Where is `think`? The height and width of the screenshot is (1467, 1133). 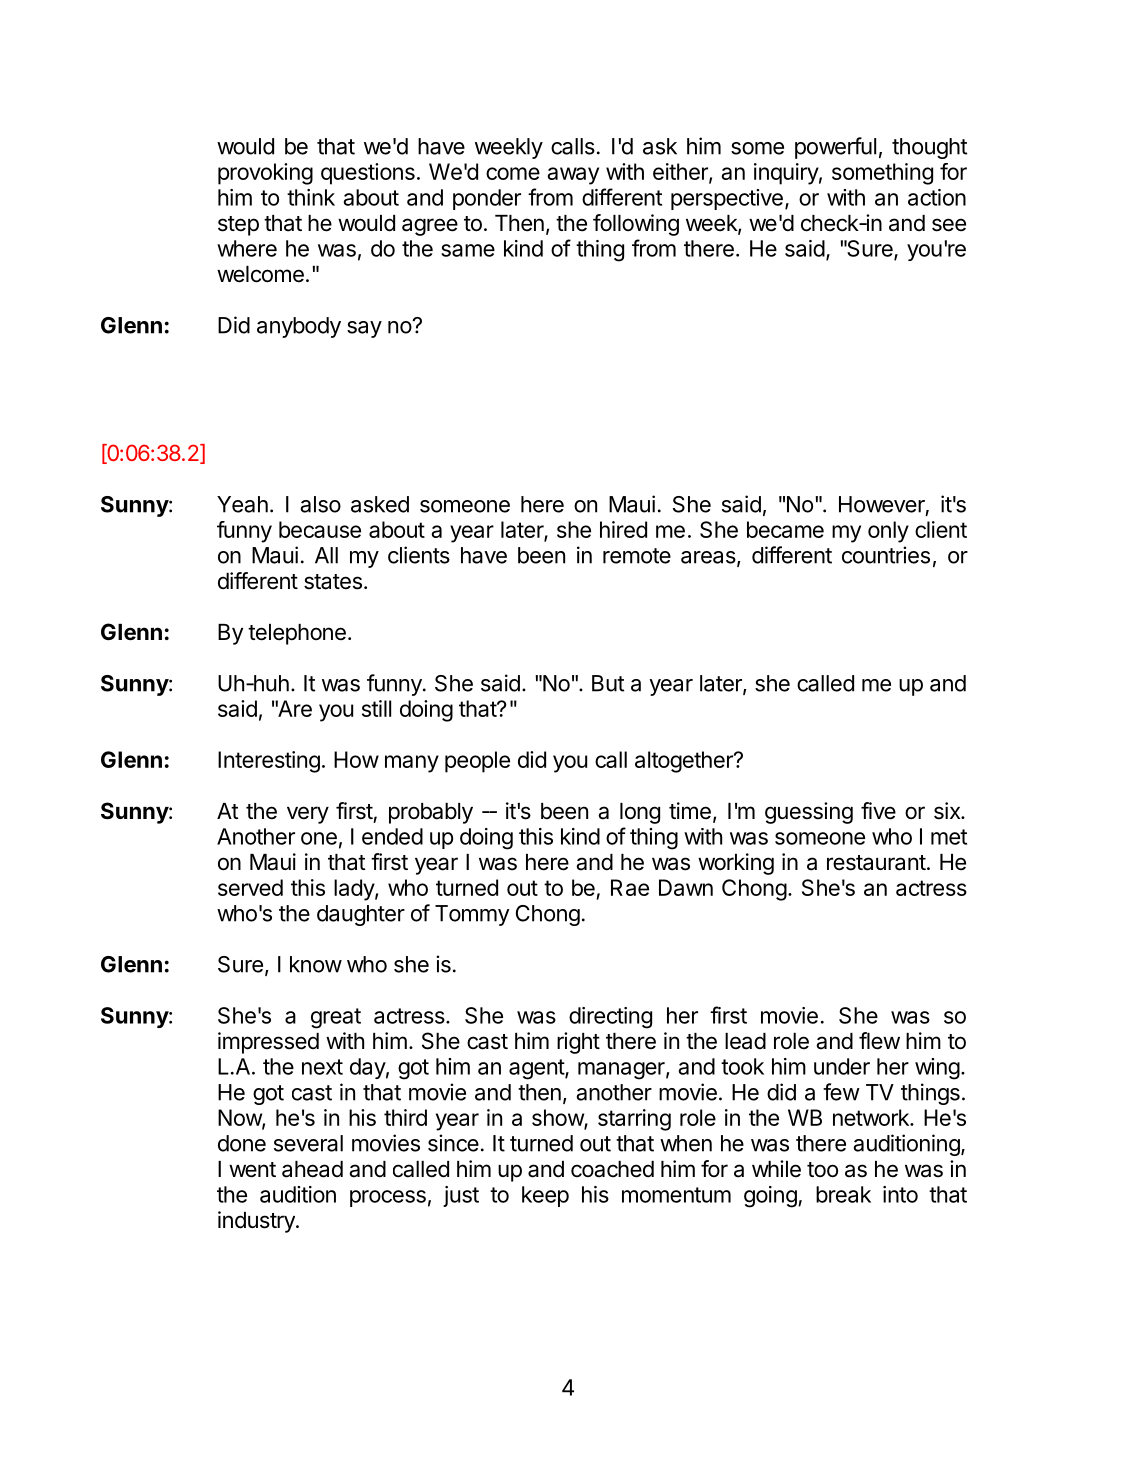 think is located at coordinates (311, 197).
